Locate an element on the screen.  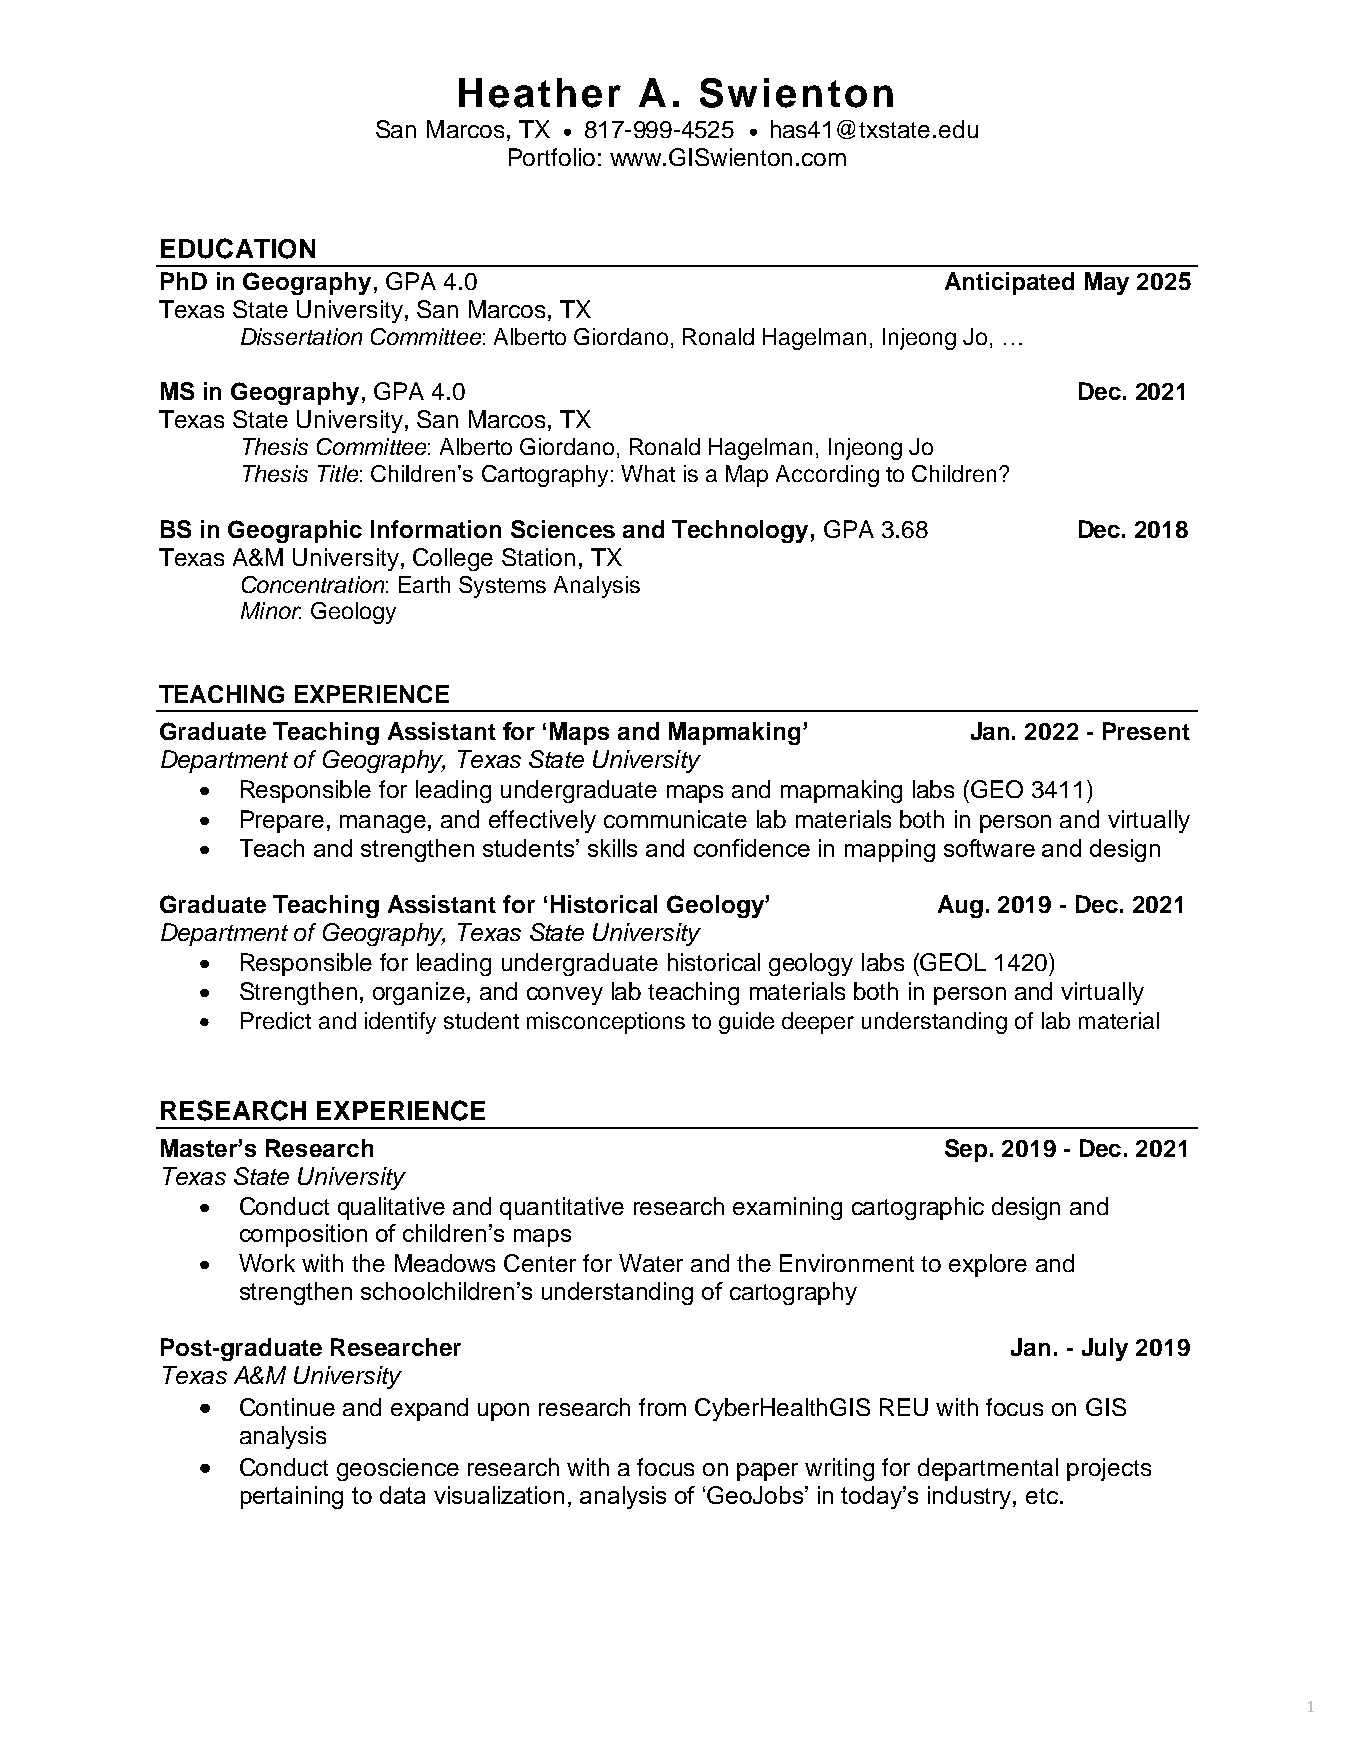
guide is located at coordinates (746, 1023).
